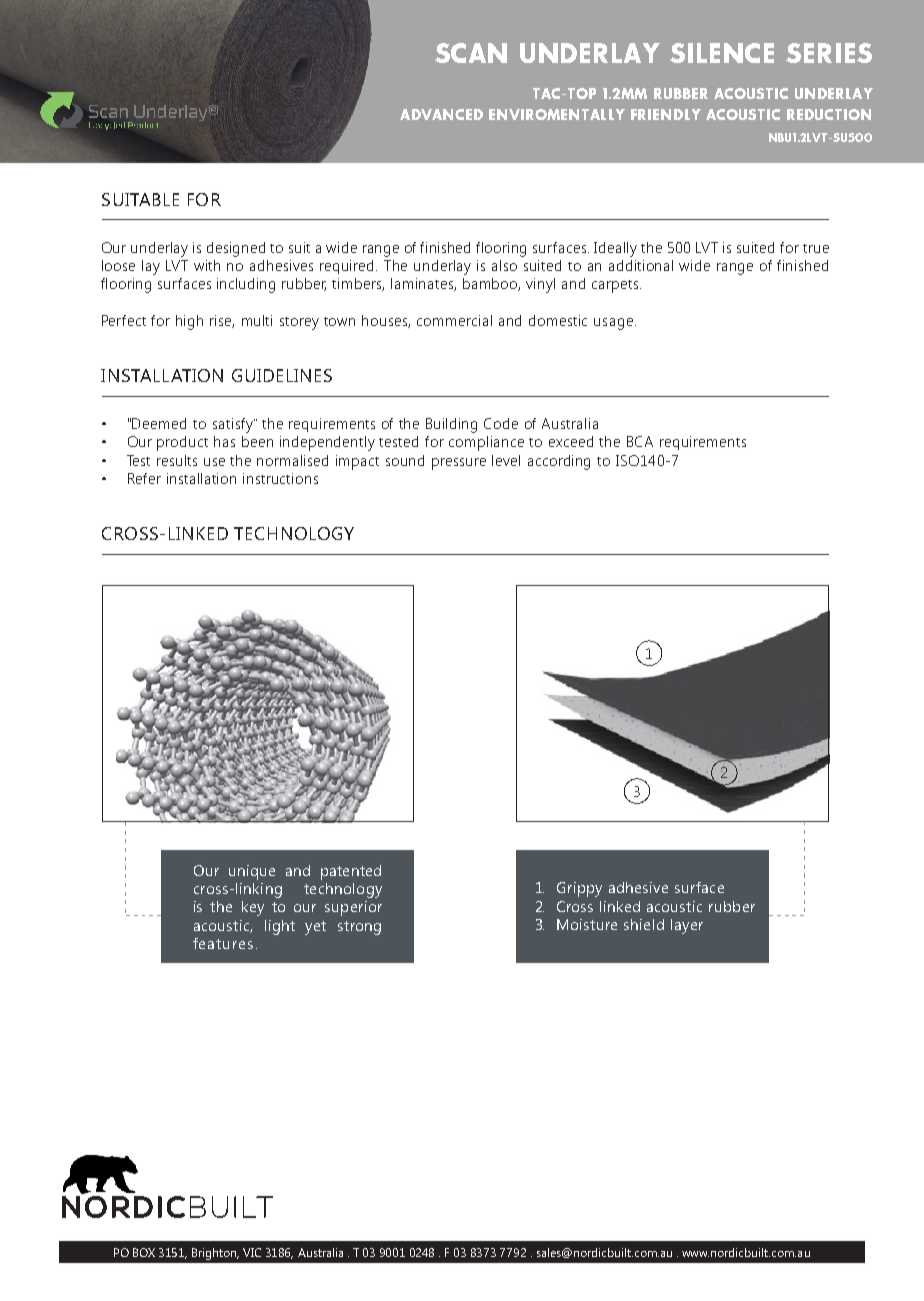  I want to click on pressure, so click(459, 464).
